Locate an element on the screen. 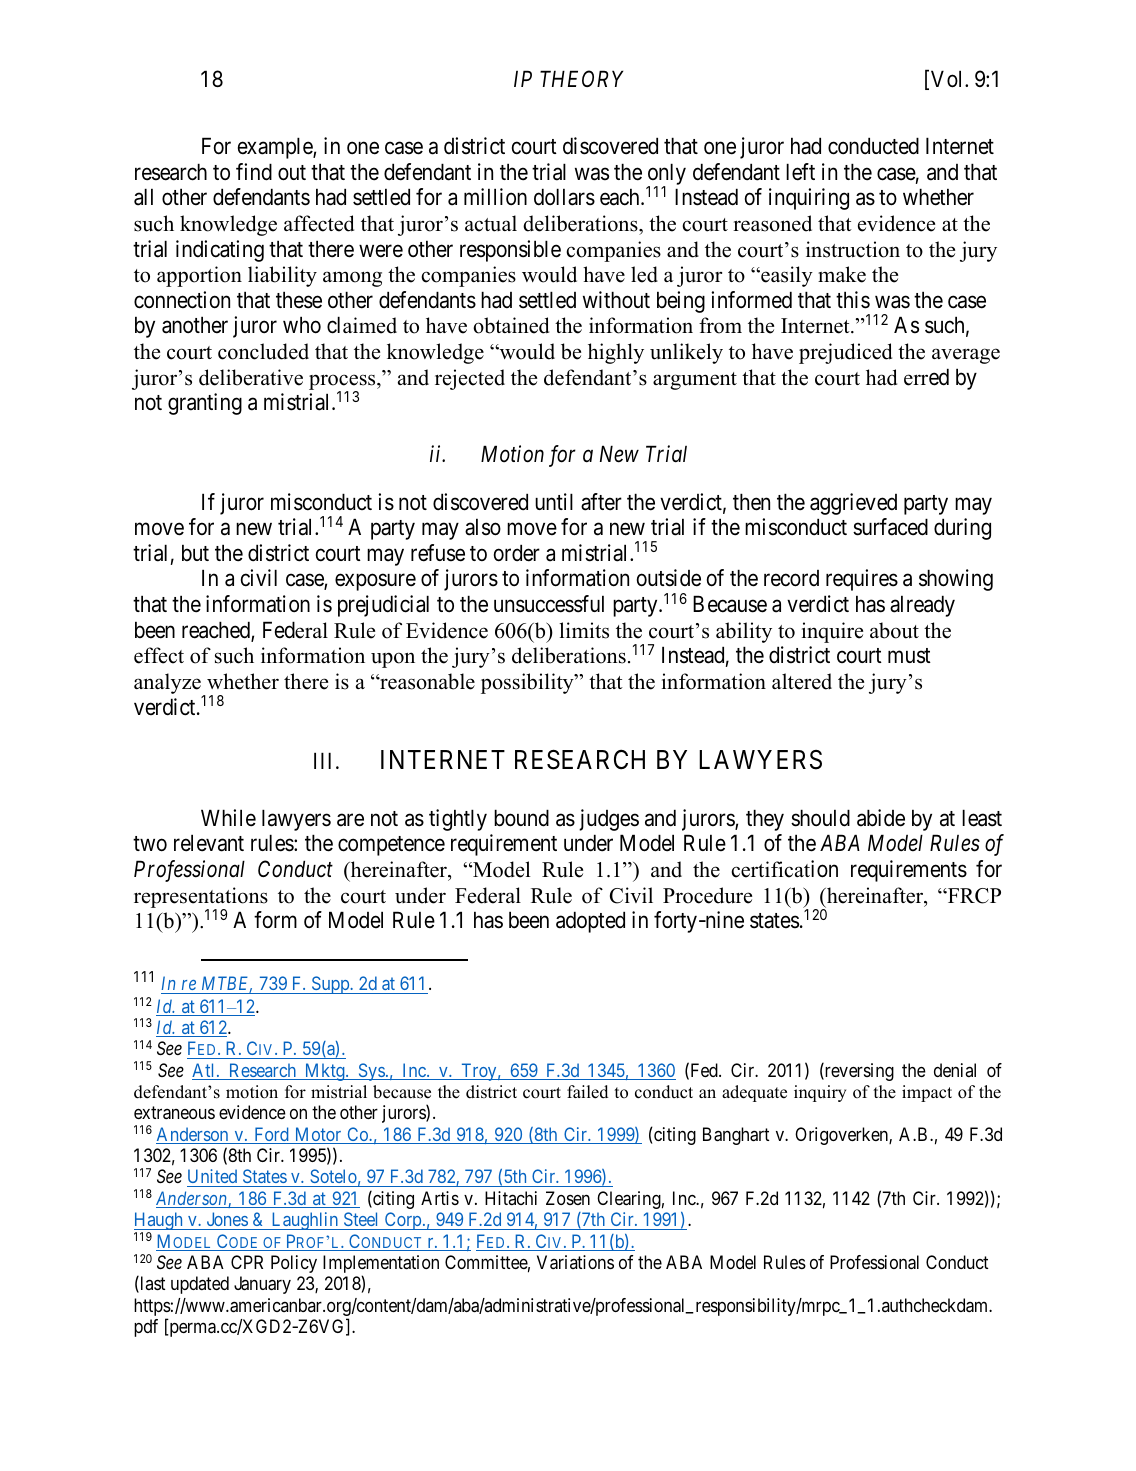 This screenshot has height=1471, width=1136. Variations is located at coordinates (575, 1262).
